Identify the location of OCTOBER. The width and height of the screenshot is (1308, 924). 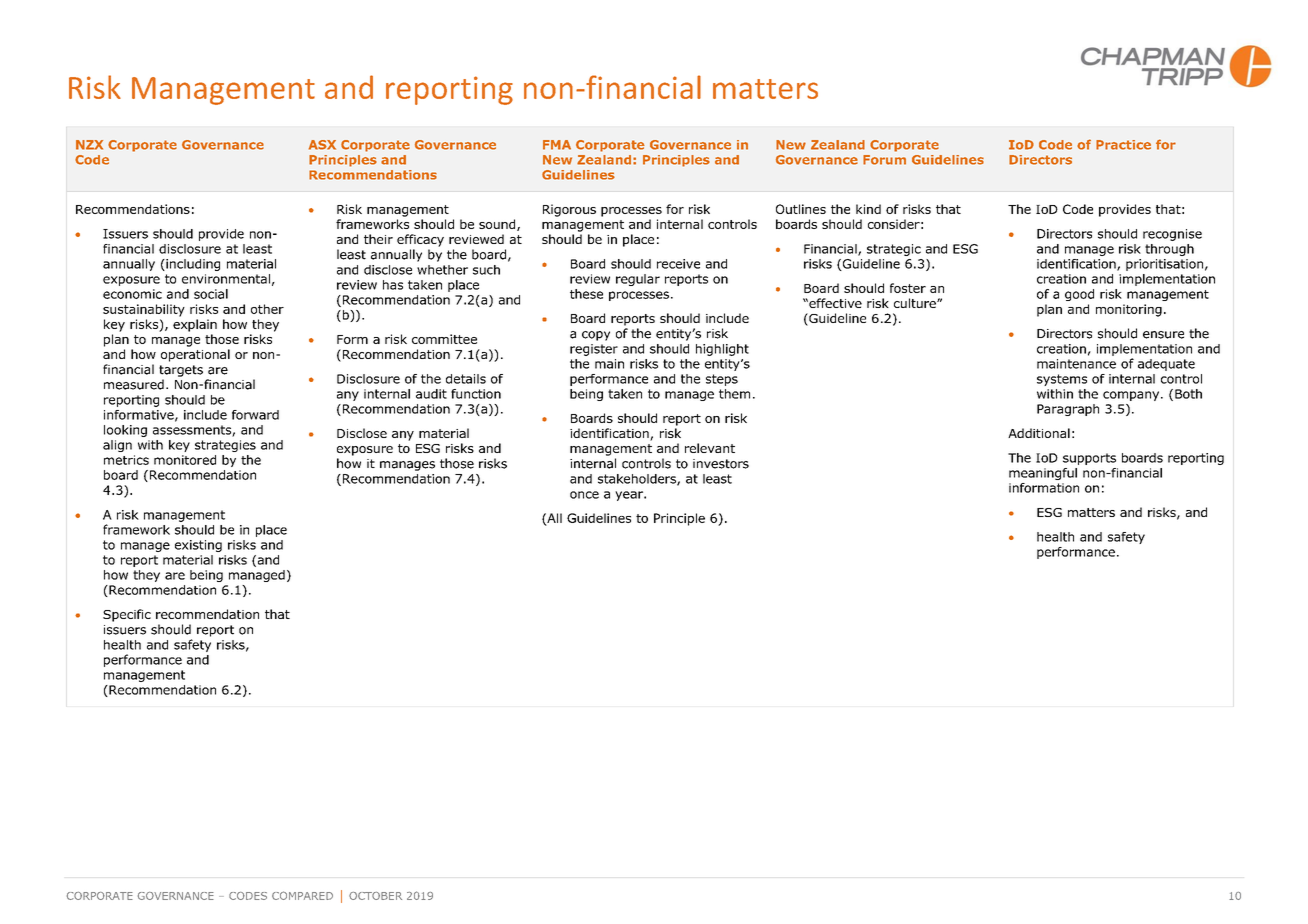
(375, 896).
